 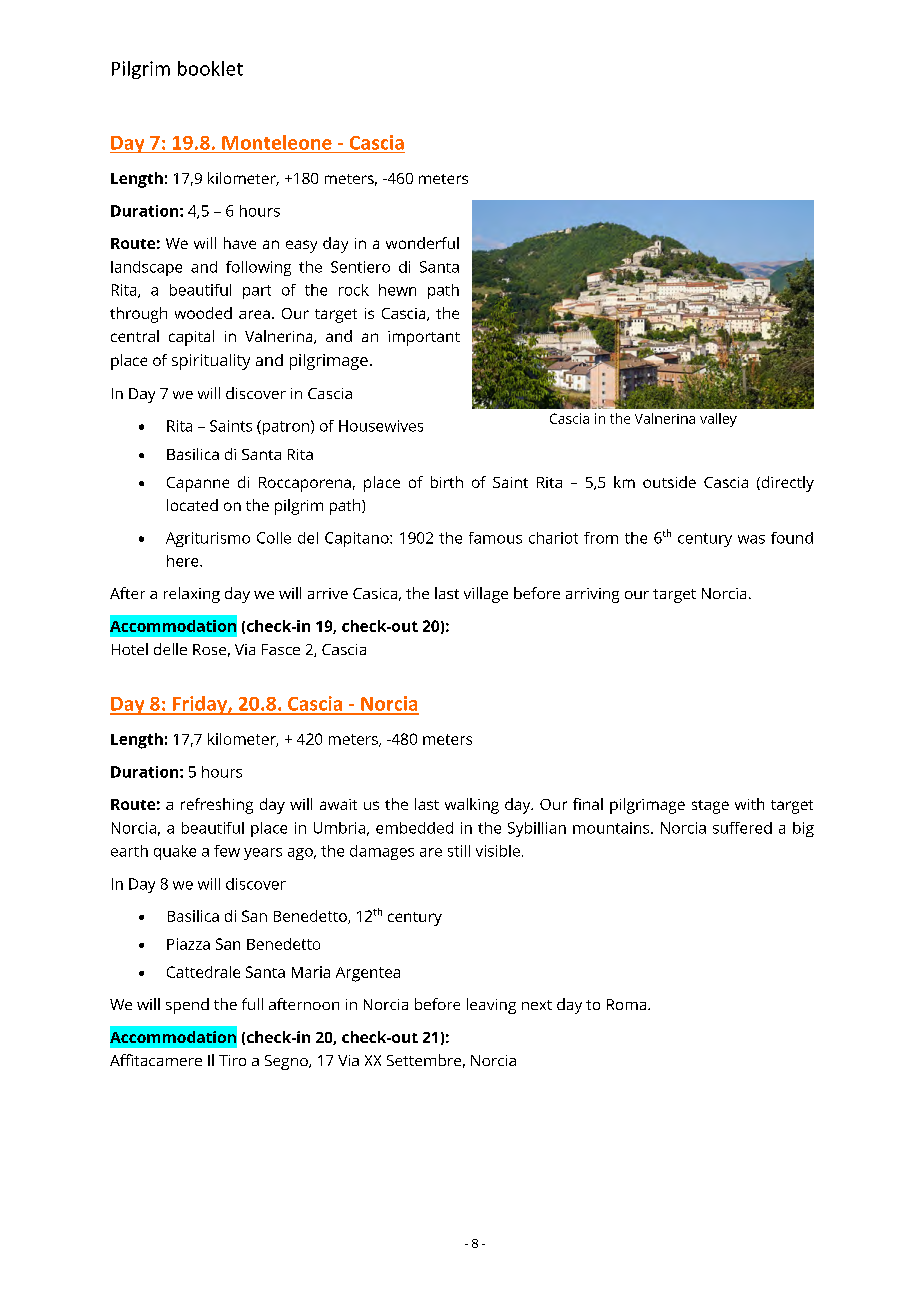 I want to click on was, so click(x=751, y=539).
